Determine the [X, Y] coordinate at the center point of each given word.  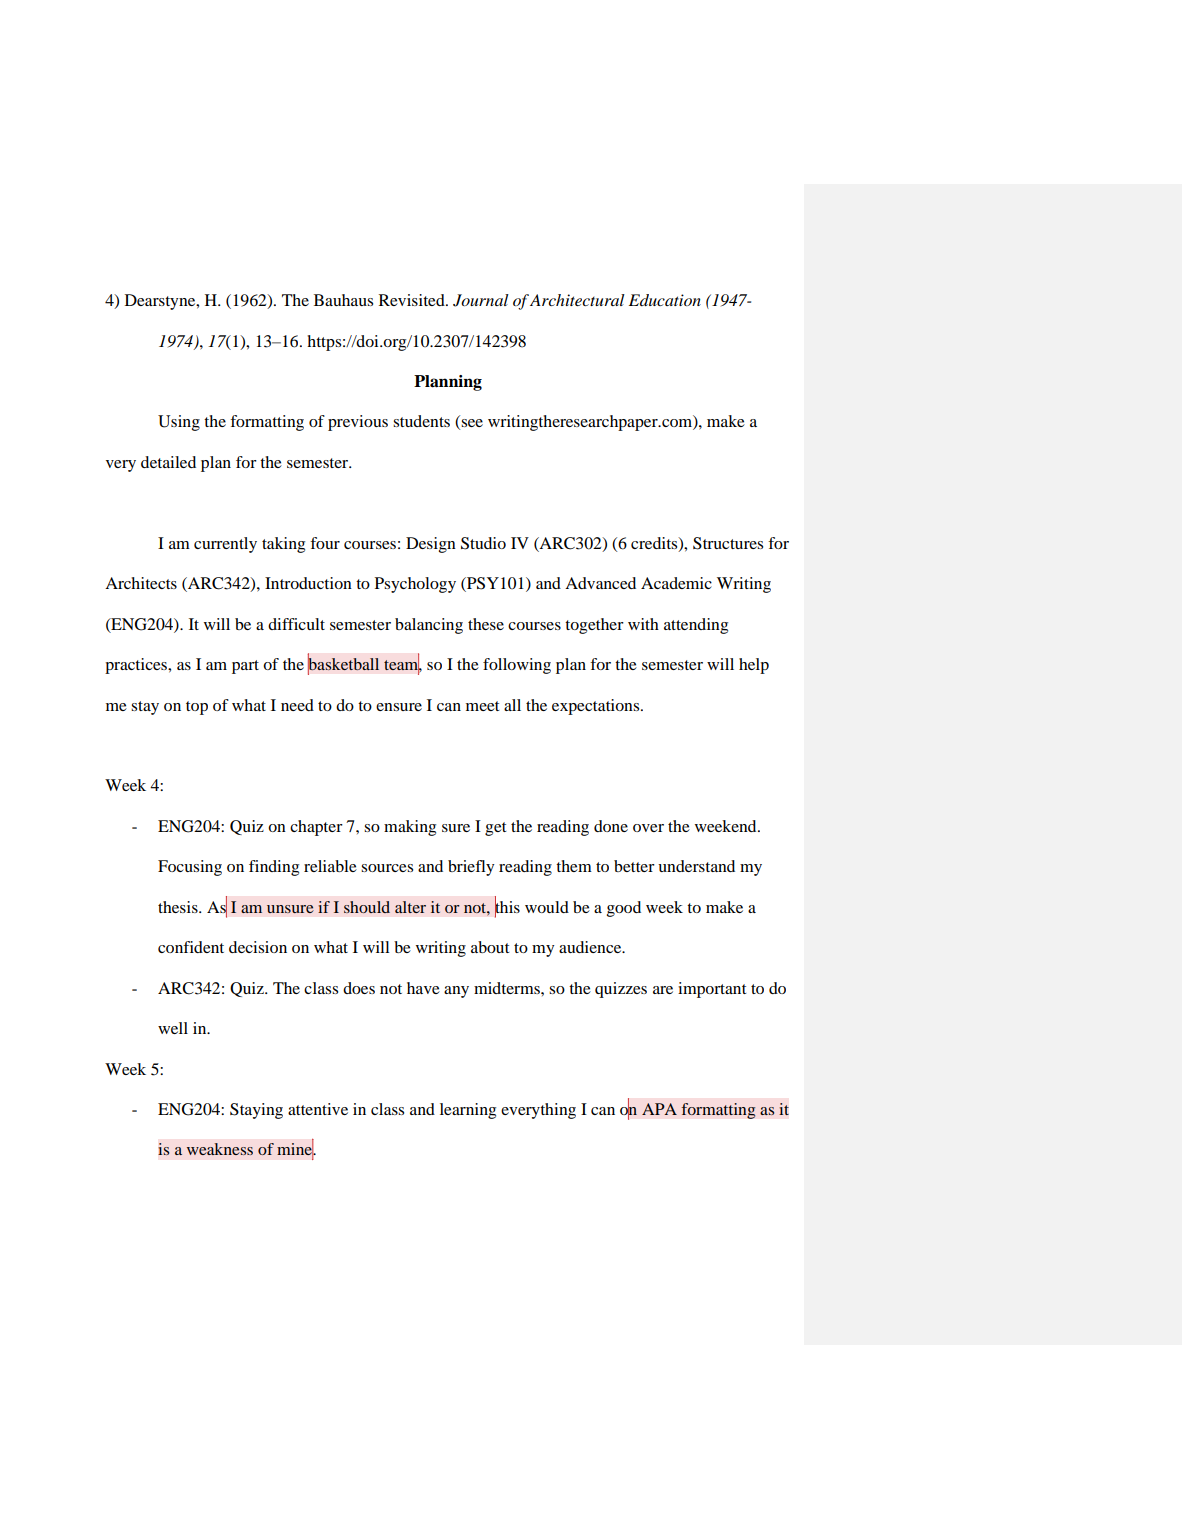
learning [468, 1111]
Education [665, 300]
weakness [220, 1149]
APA [659, 1109]
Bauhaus [343, 300]
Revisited [413, 300]
